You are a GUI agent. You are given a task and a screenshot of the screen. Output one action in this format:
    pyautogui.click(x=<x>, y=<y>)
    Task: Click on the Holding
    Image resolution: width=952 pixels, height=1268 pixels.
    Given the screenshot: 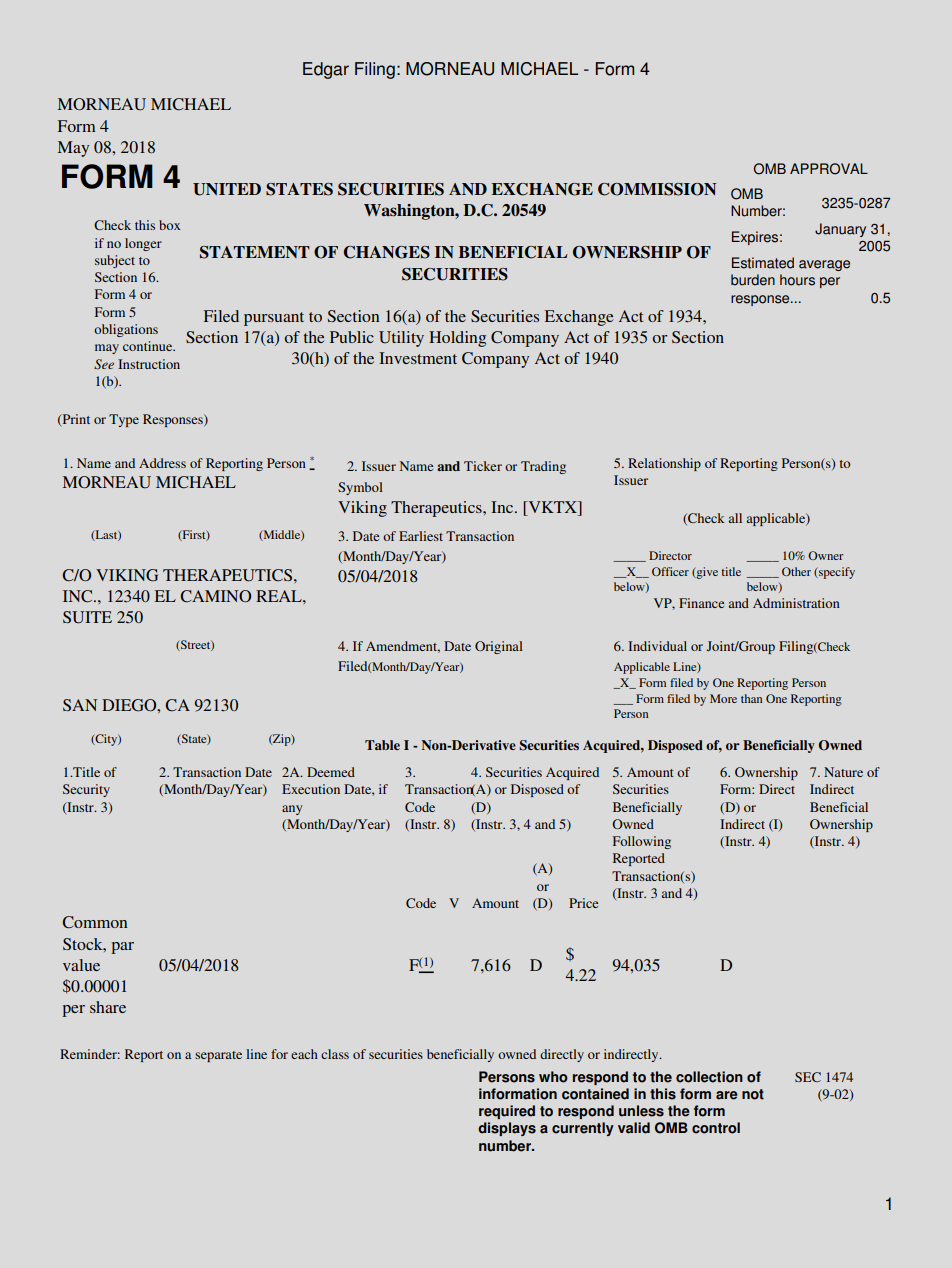 What is the action you would take?
    pyautogui.click(x=457, y=339)
